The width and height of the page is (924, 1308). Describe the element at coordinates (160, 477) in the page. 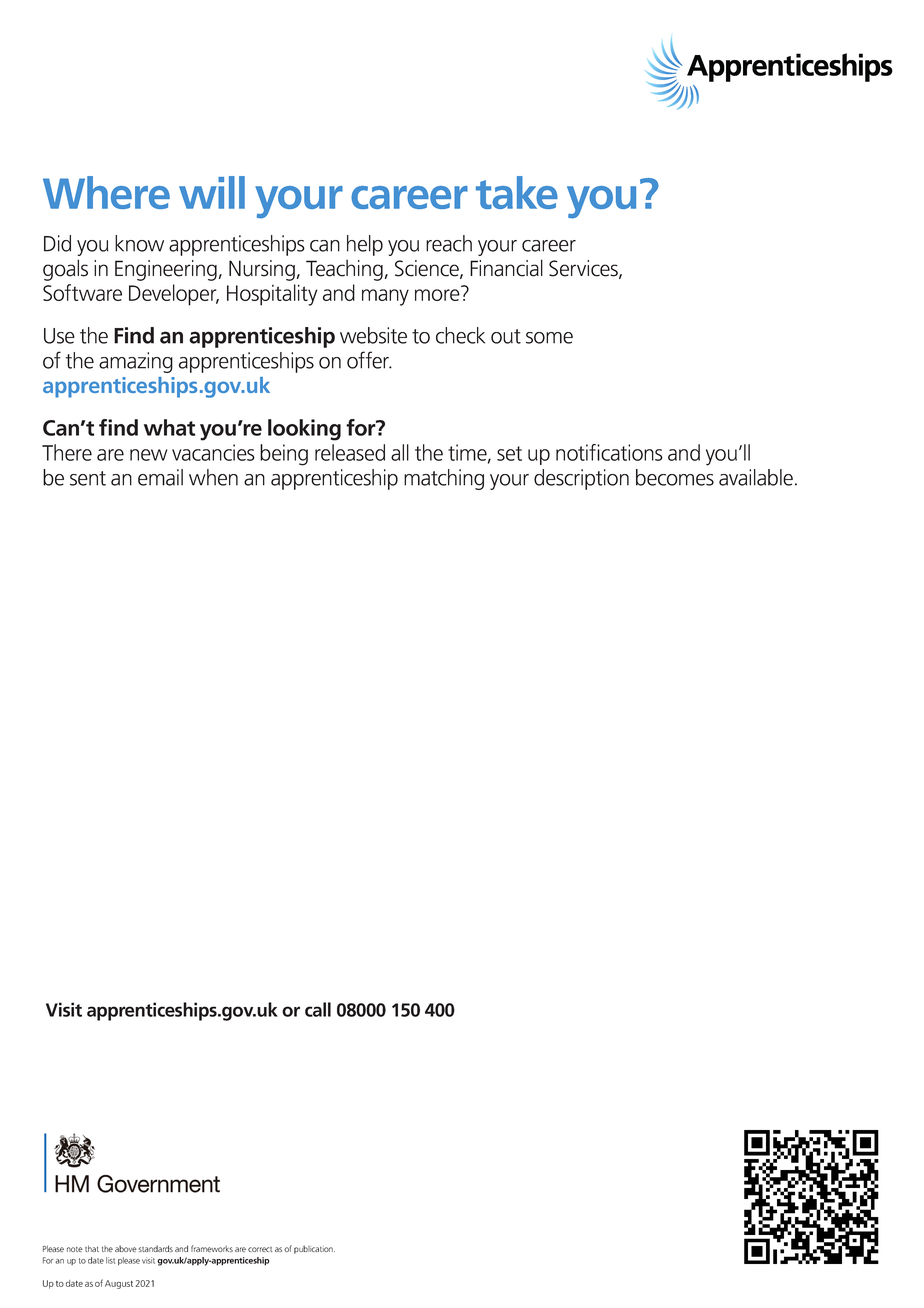

I see `email` at that location.
